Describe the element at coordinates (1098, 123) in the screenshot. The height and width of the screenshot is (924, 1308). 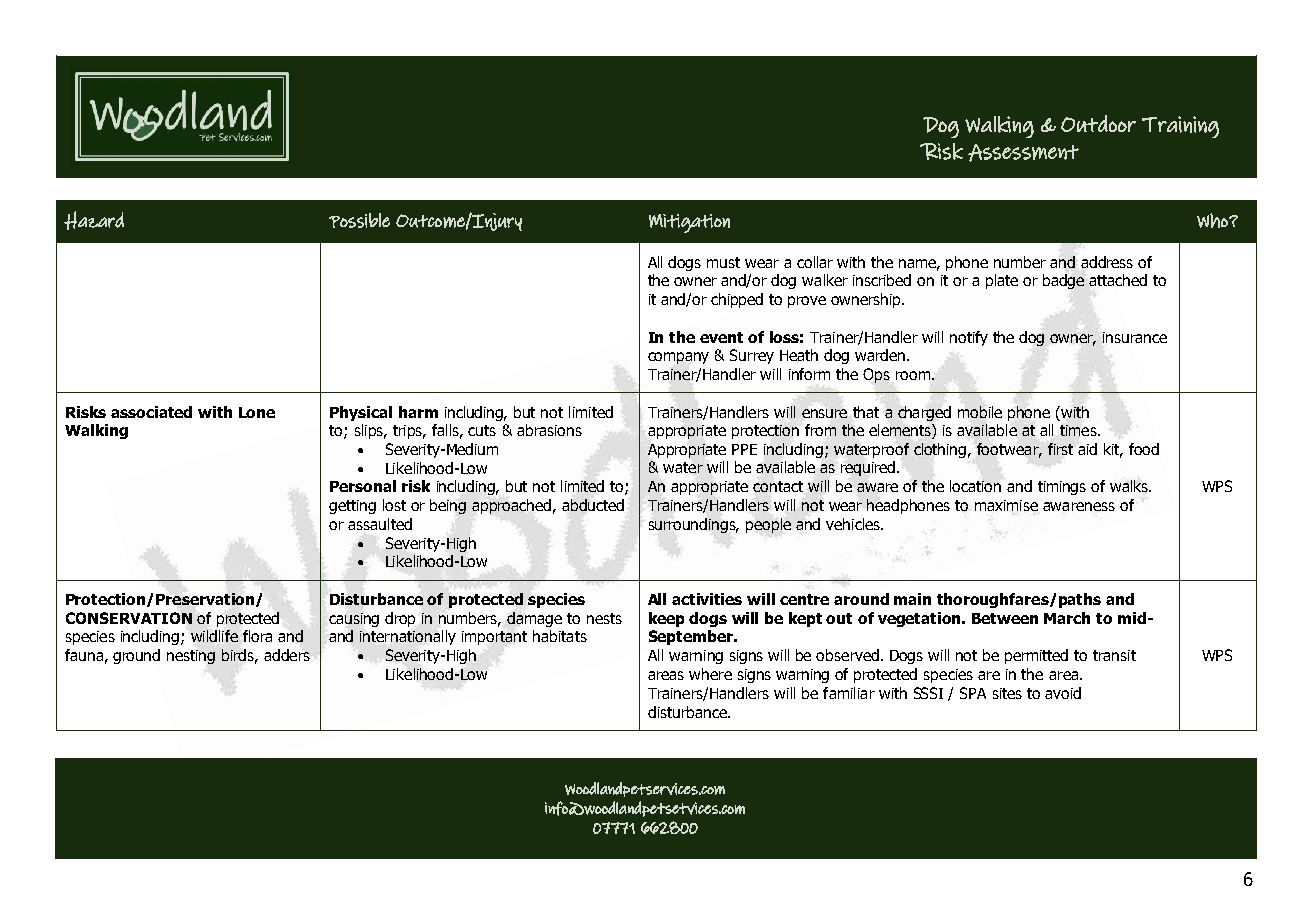
I see `Outdoor` at that location.
